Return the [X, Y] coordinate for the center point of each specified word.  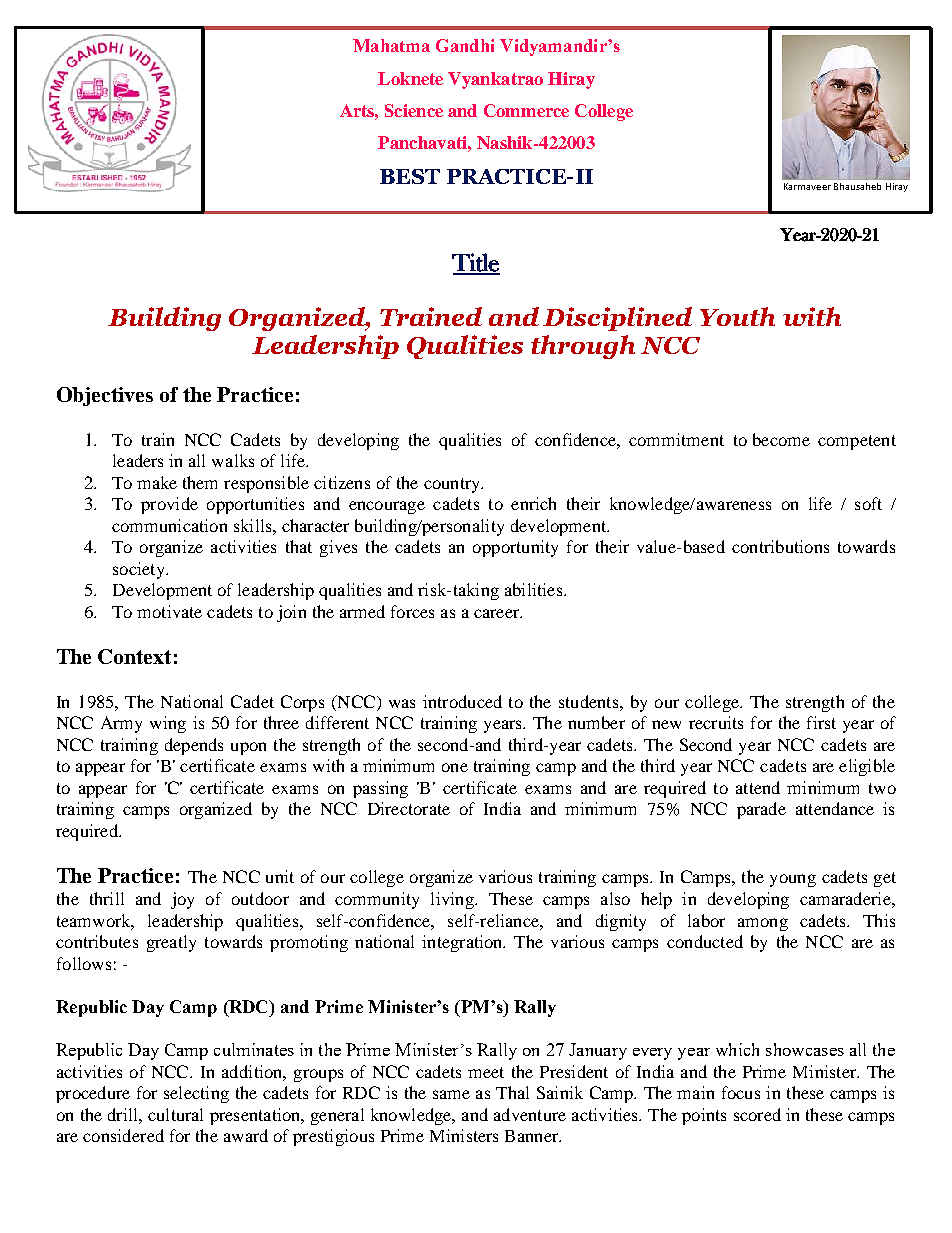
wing [168, 724]
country [453, 485]
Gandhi [465, 45]
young [793, 880]
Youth [737, 316]
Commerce [526, 110]
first [821, 722]
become [781, 439]
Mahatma [391, 45]
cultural [175, 1114]
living [453, 900]
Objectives [105, 396]
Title [476, 263]
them [200, 482]
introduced [462, 701]
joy [182, 900]
